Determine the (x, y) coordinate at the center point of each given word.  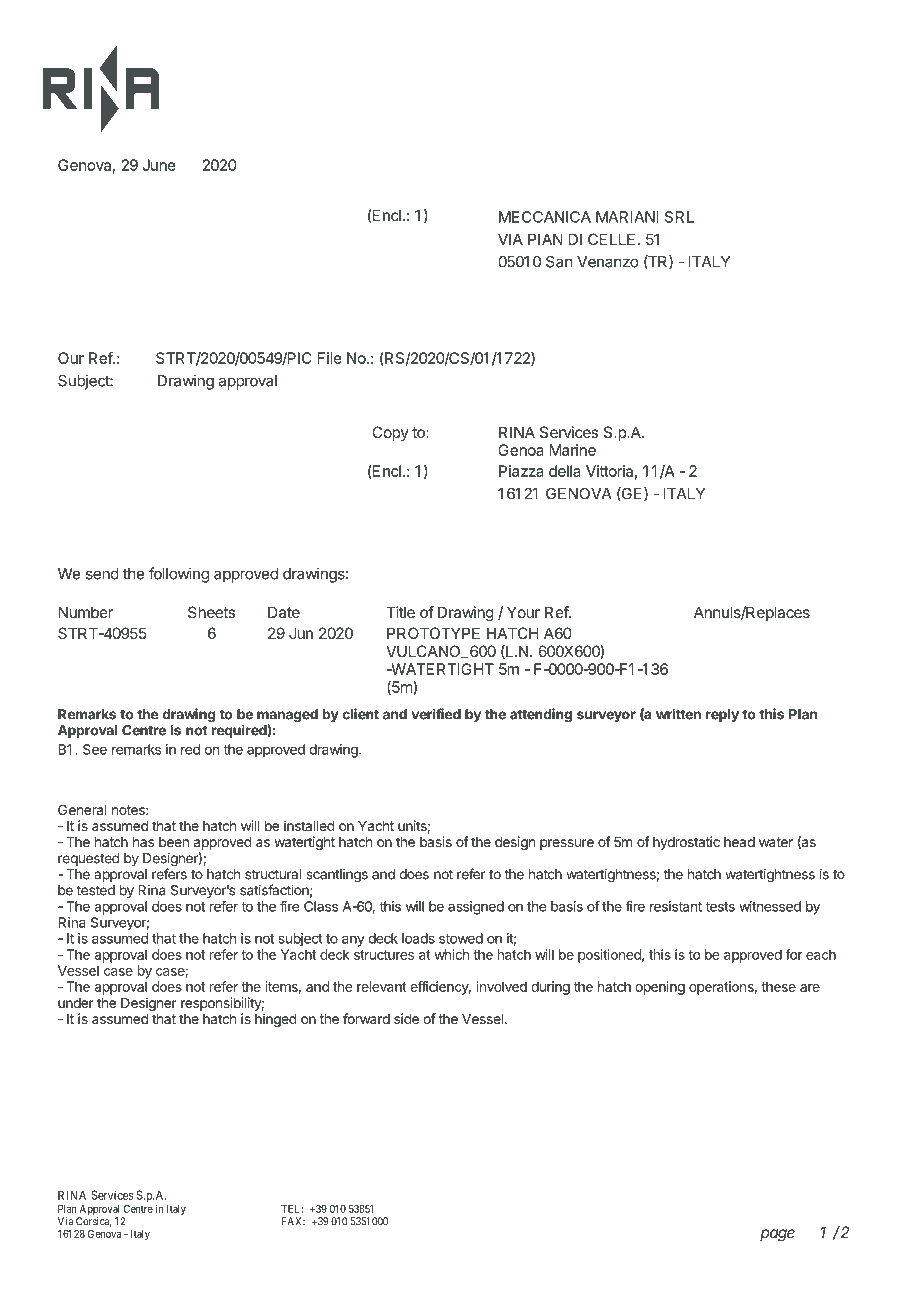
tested (96, 890)
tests (720, 907)
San (559, 262)
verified (436, 714)
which (451, 954)
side (406, 1018)
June (159, 165)
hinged (276, 1020)
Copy (390, 433)
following (179, 575)
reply (722, 715)
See (95, 749)
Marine (573, 450)
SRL (679, 217)
